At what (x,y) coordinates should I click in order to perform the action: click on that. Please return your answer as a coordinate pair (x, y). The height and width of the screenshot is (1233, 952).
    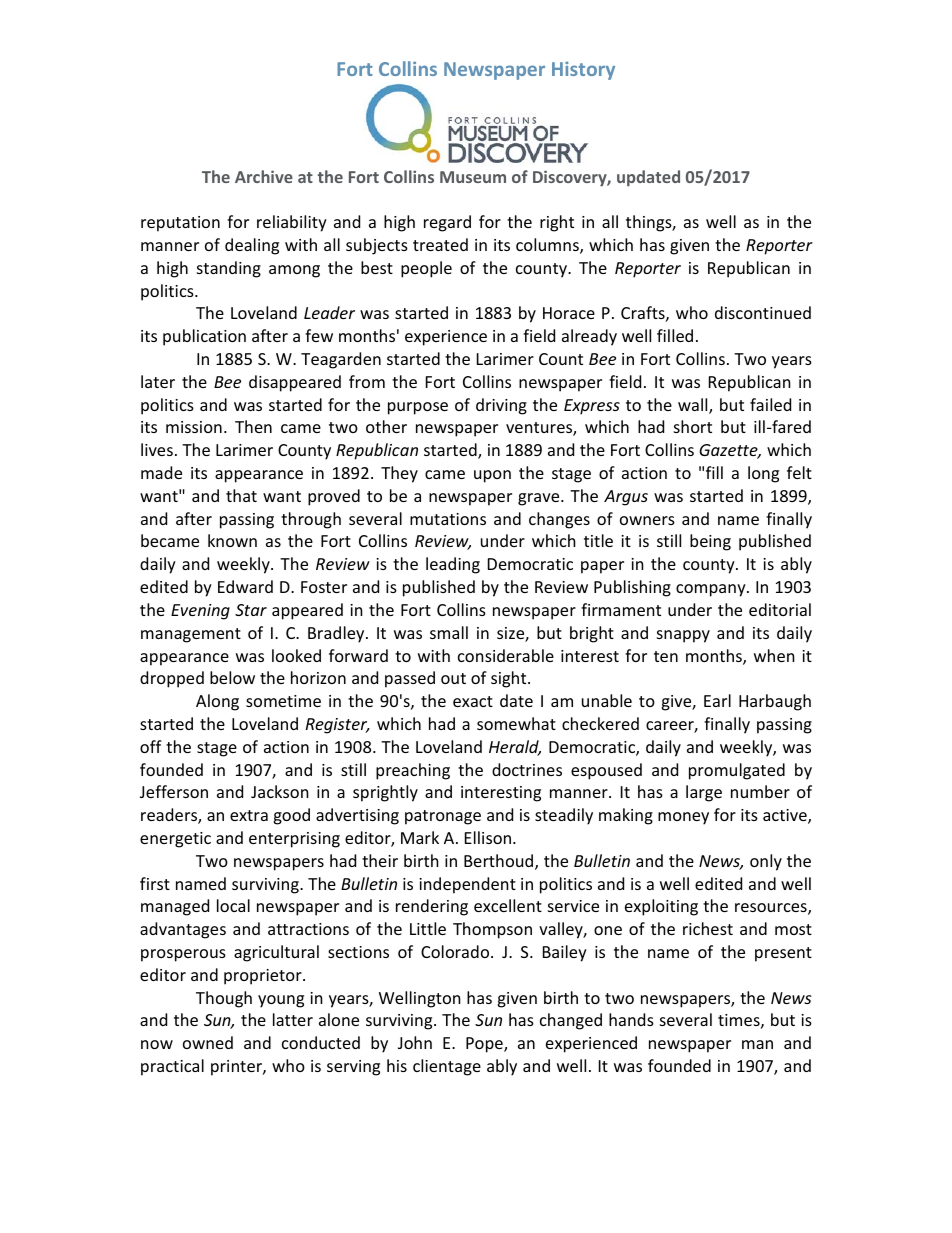
    Looking at the image, I should click on (241, 495).
